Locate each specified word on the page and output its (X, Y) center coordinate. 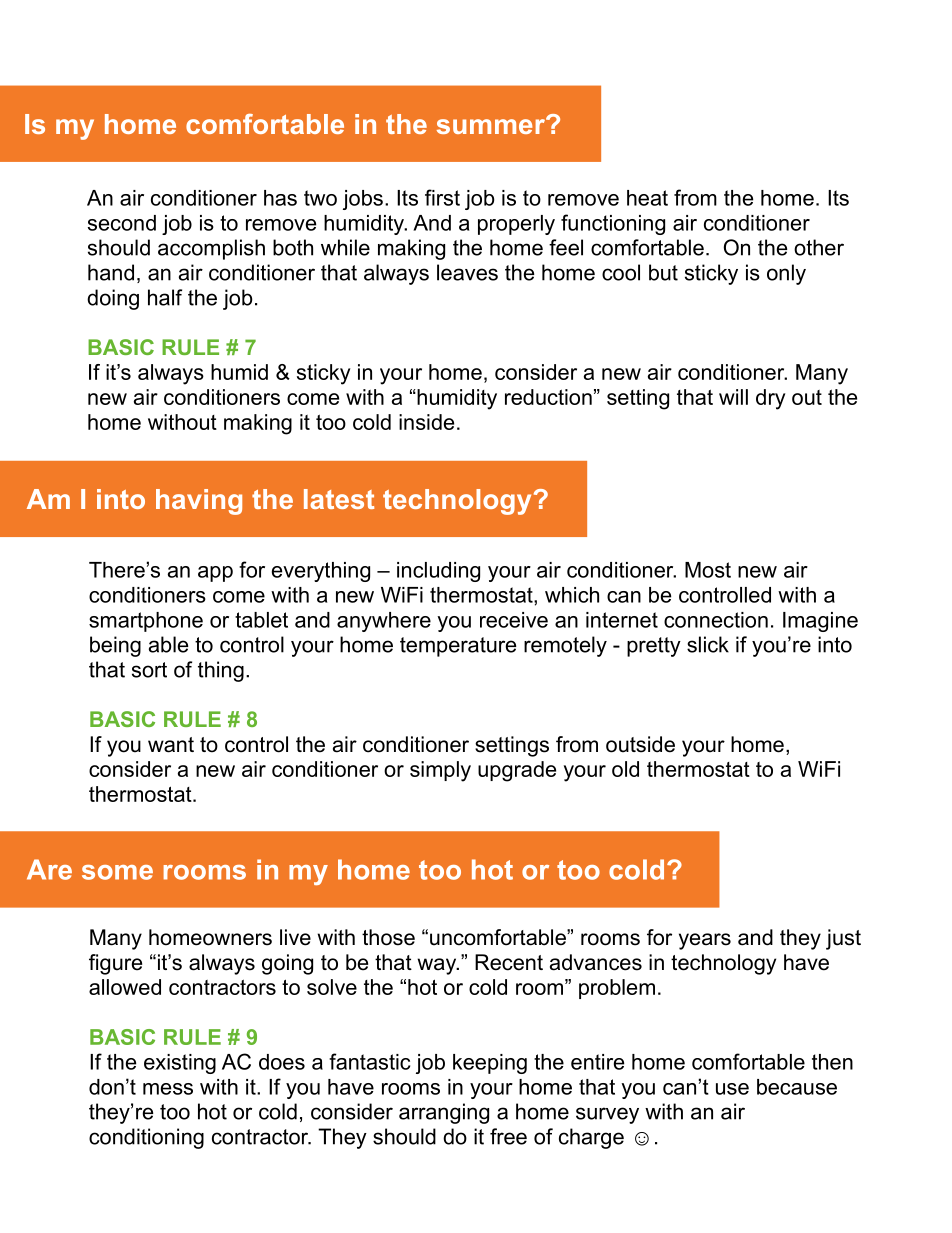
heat (647, 198)
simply (440, 771)
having (199, 502)
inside (426, 422)
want (171, 745)
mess (168, 1089)
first (442, 197)
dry (770, 399)
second (122, 223)
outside (640, 744)
